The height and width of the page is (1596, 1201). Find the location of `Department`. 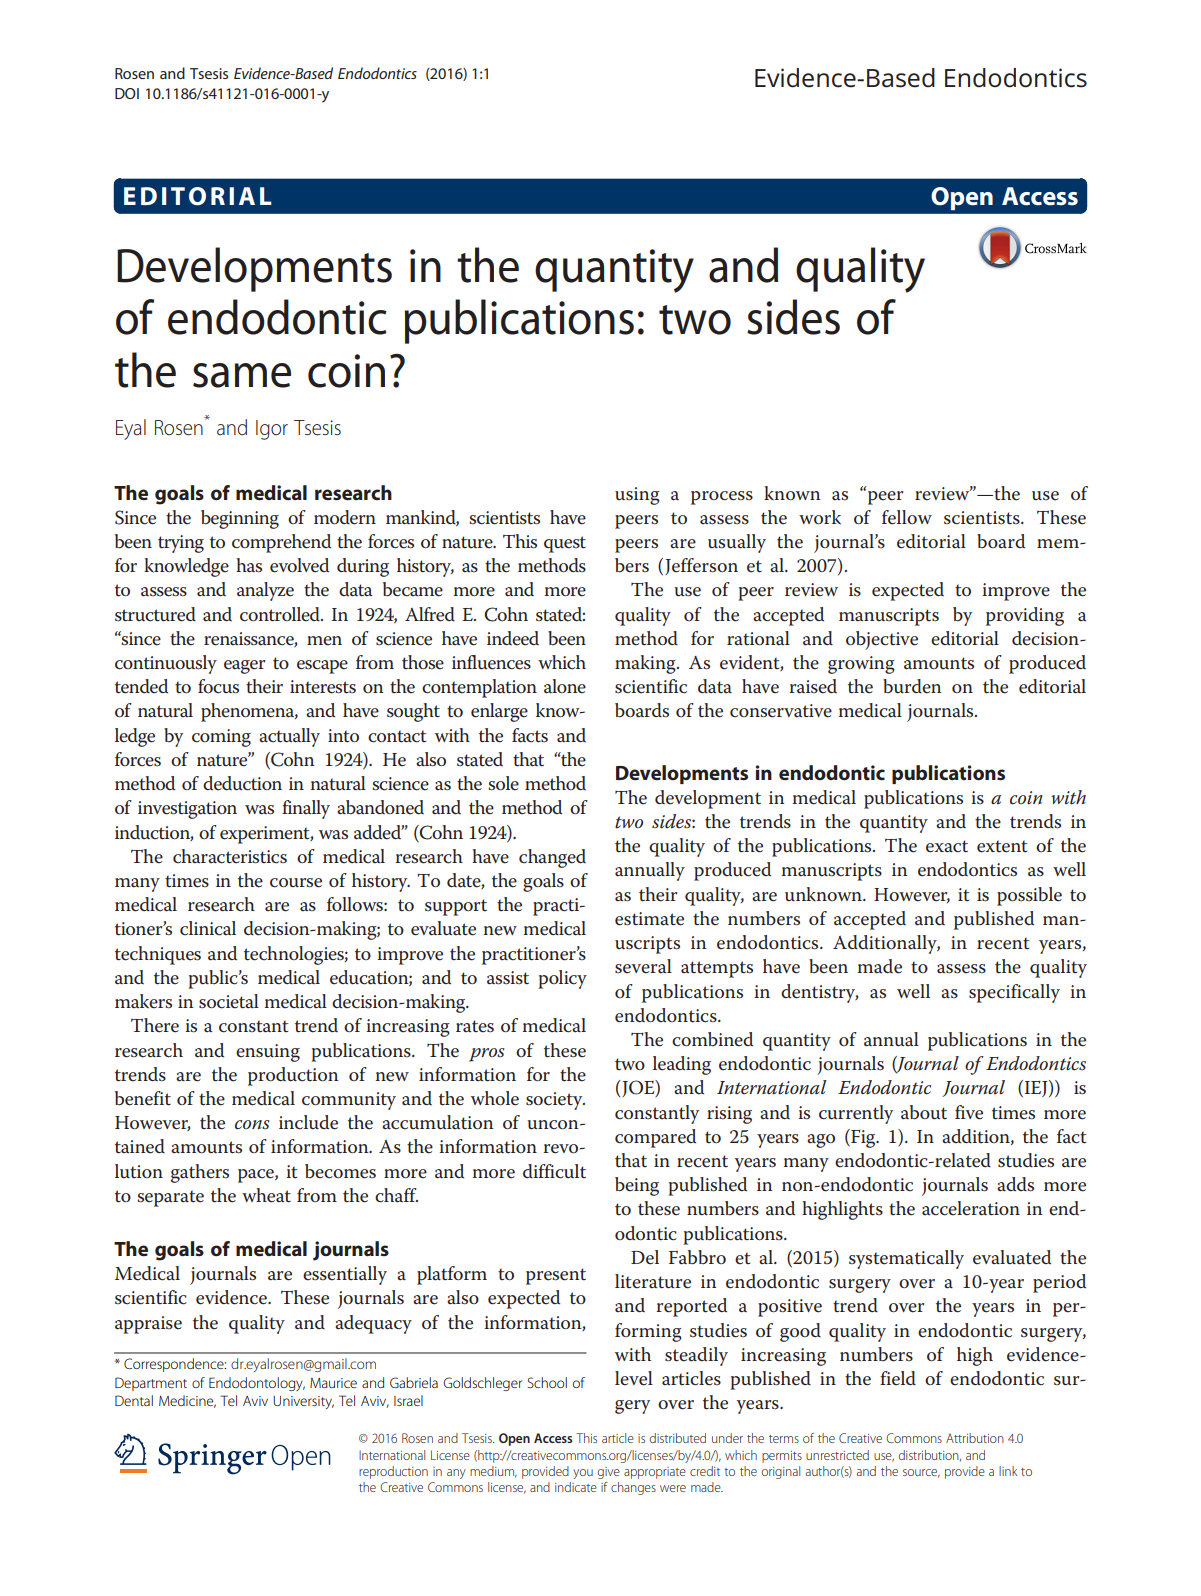

Department is located at coordinates (151, 1384).
